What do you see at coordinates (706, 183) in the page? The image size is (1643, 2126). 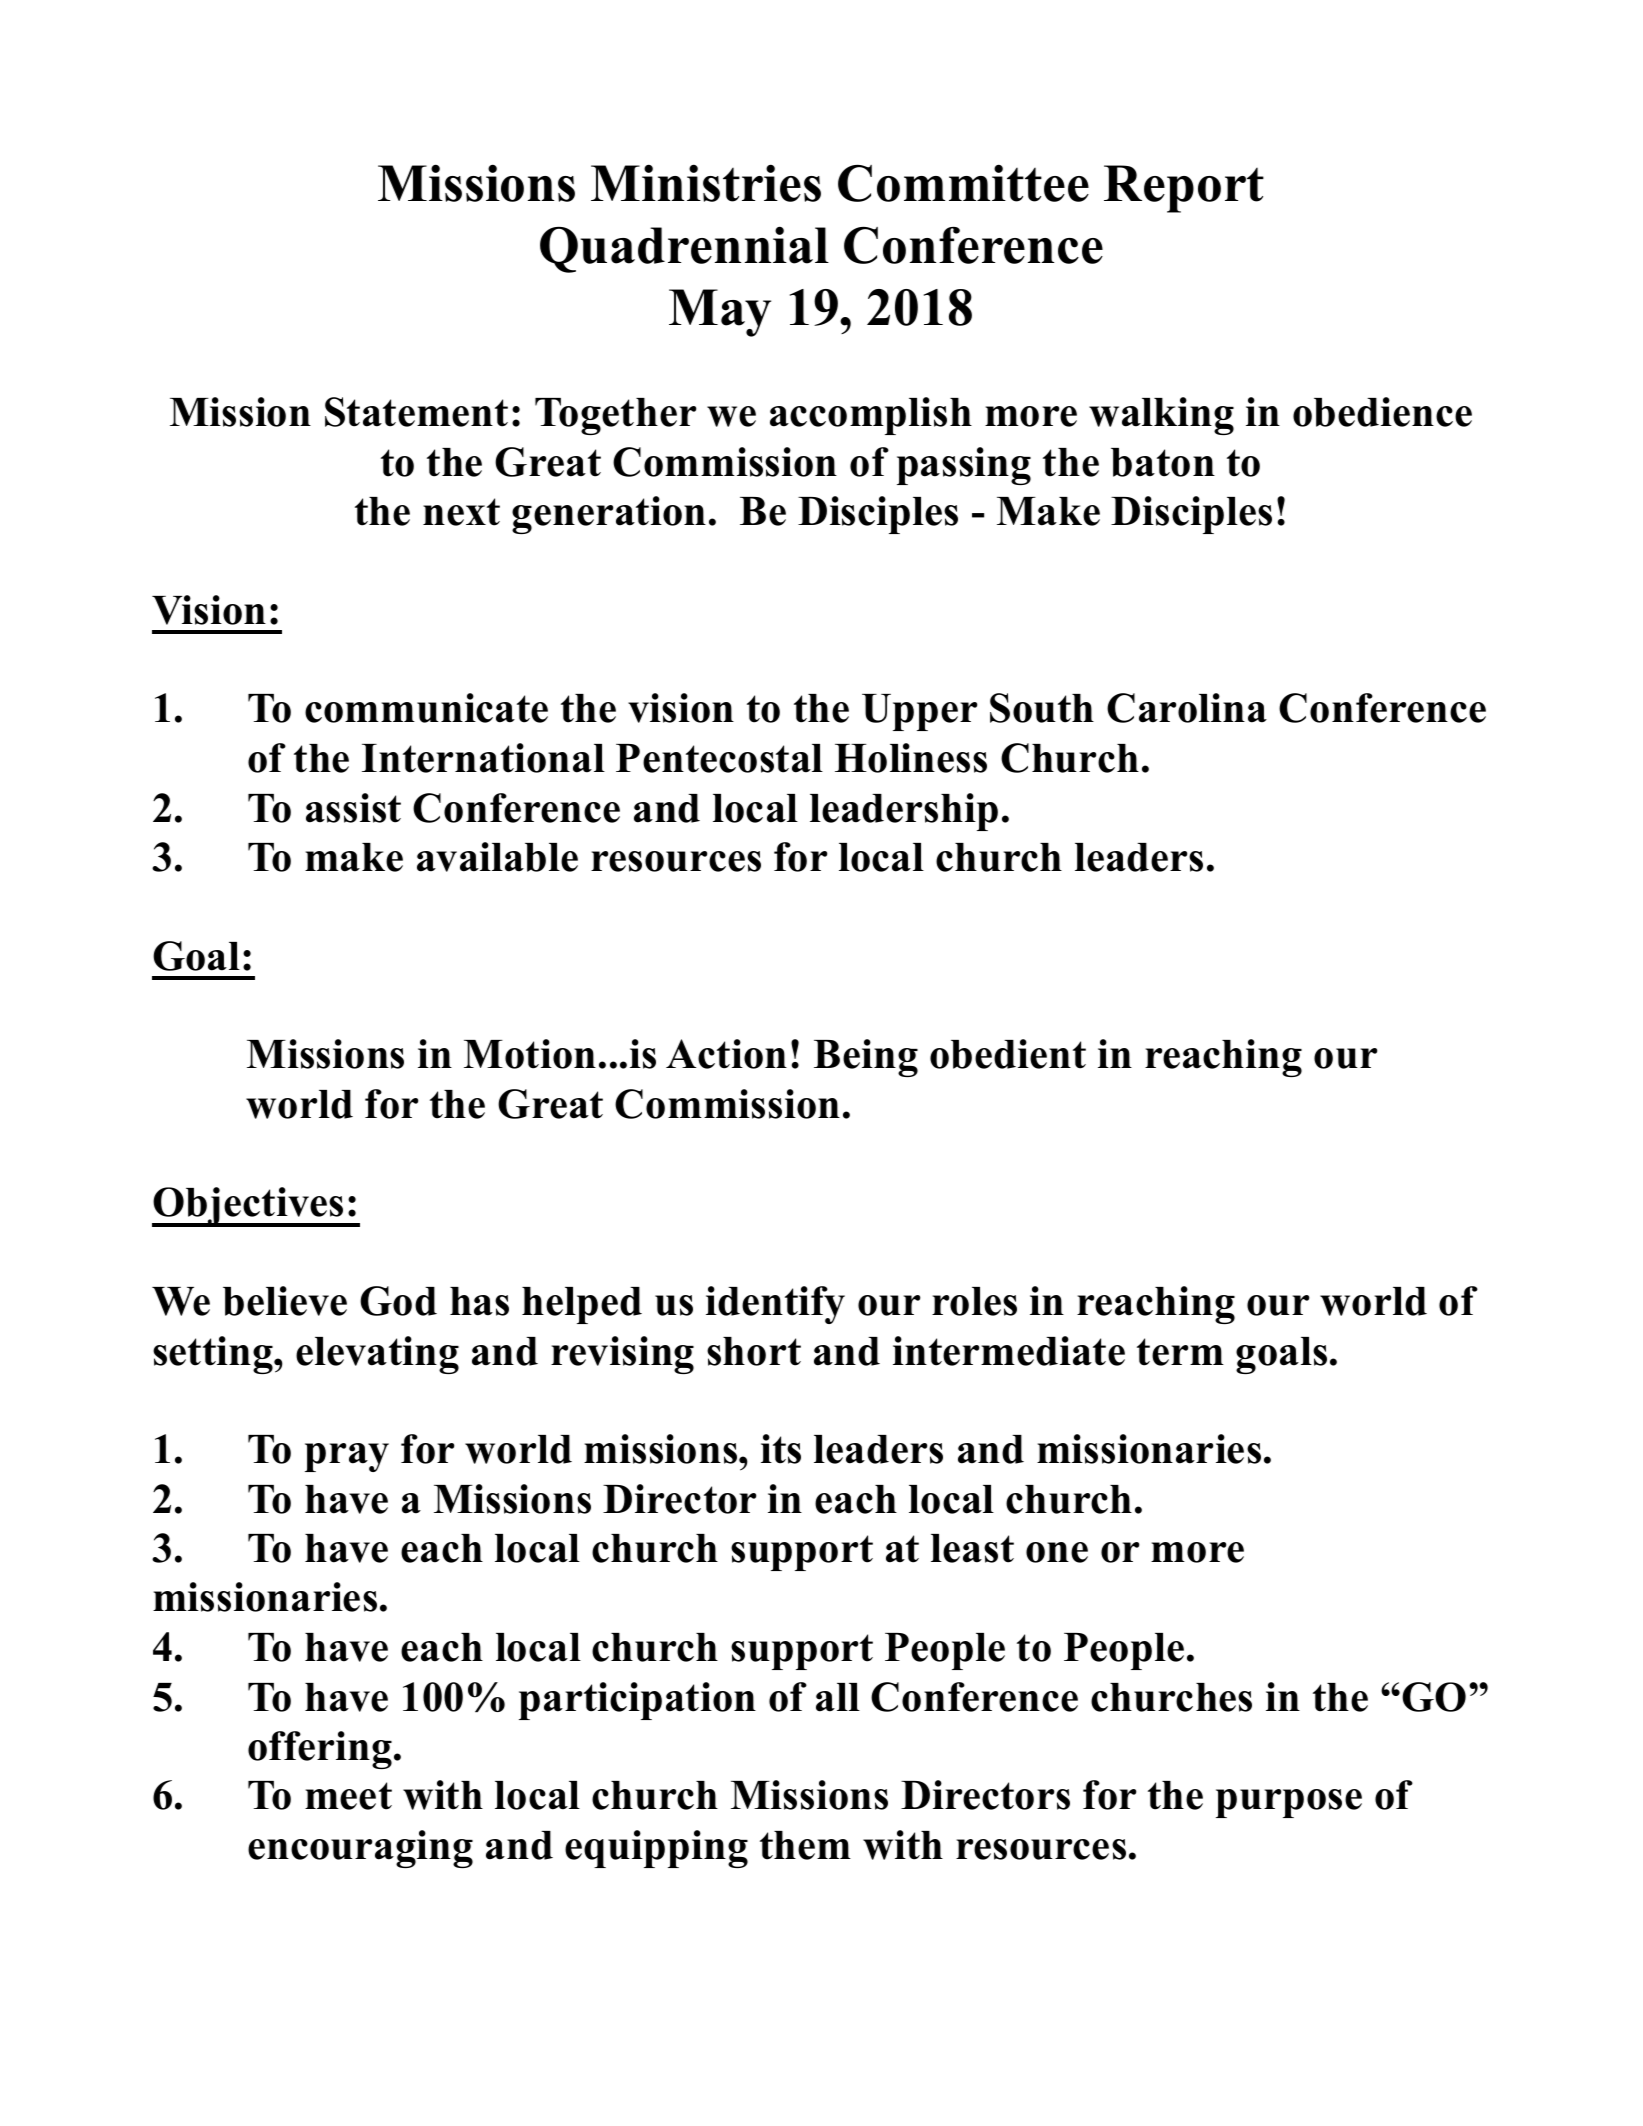 I see `Ministries` at bounding box center [706, 183].
